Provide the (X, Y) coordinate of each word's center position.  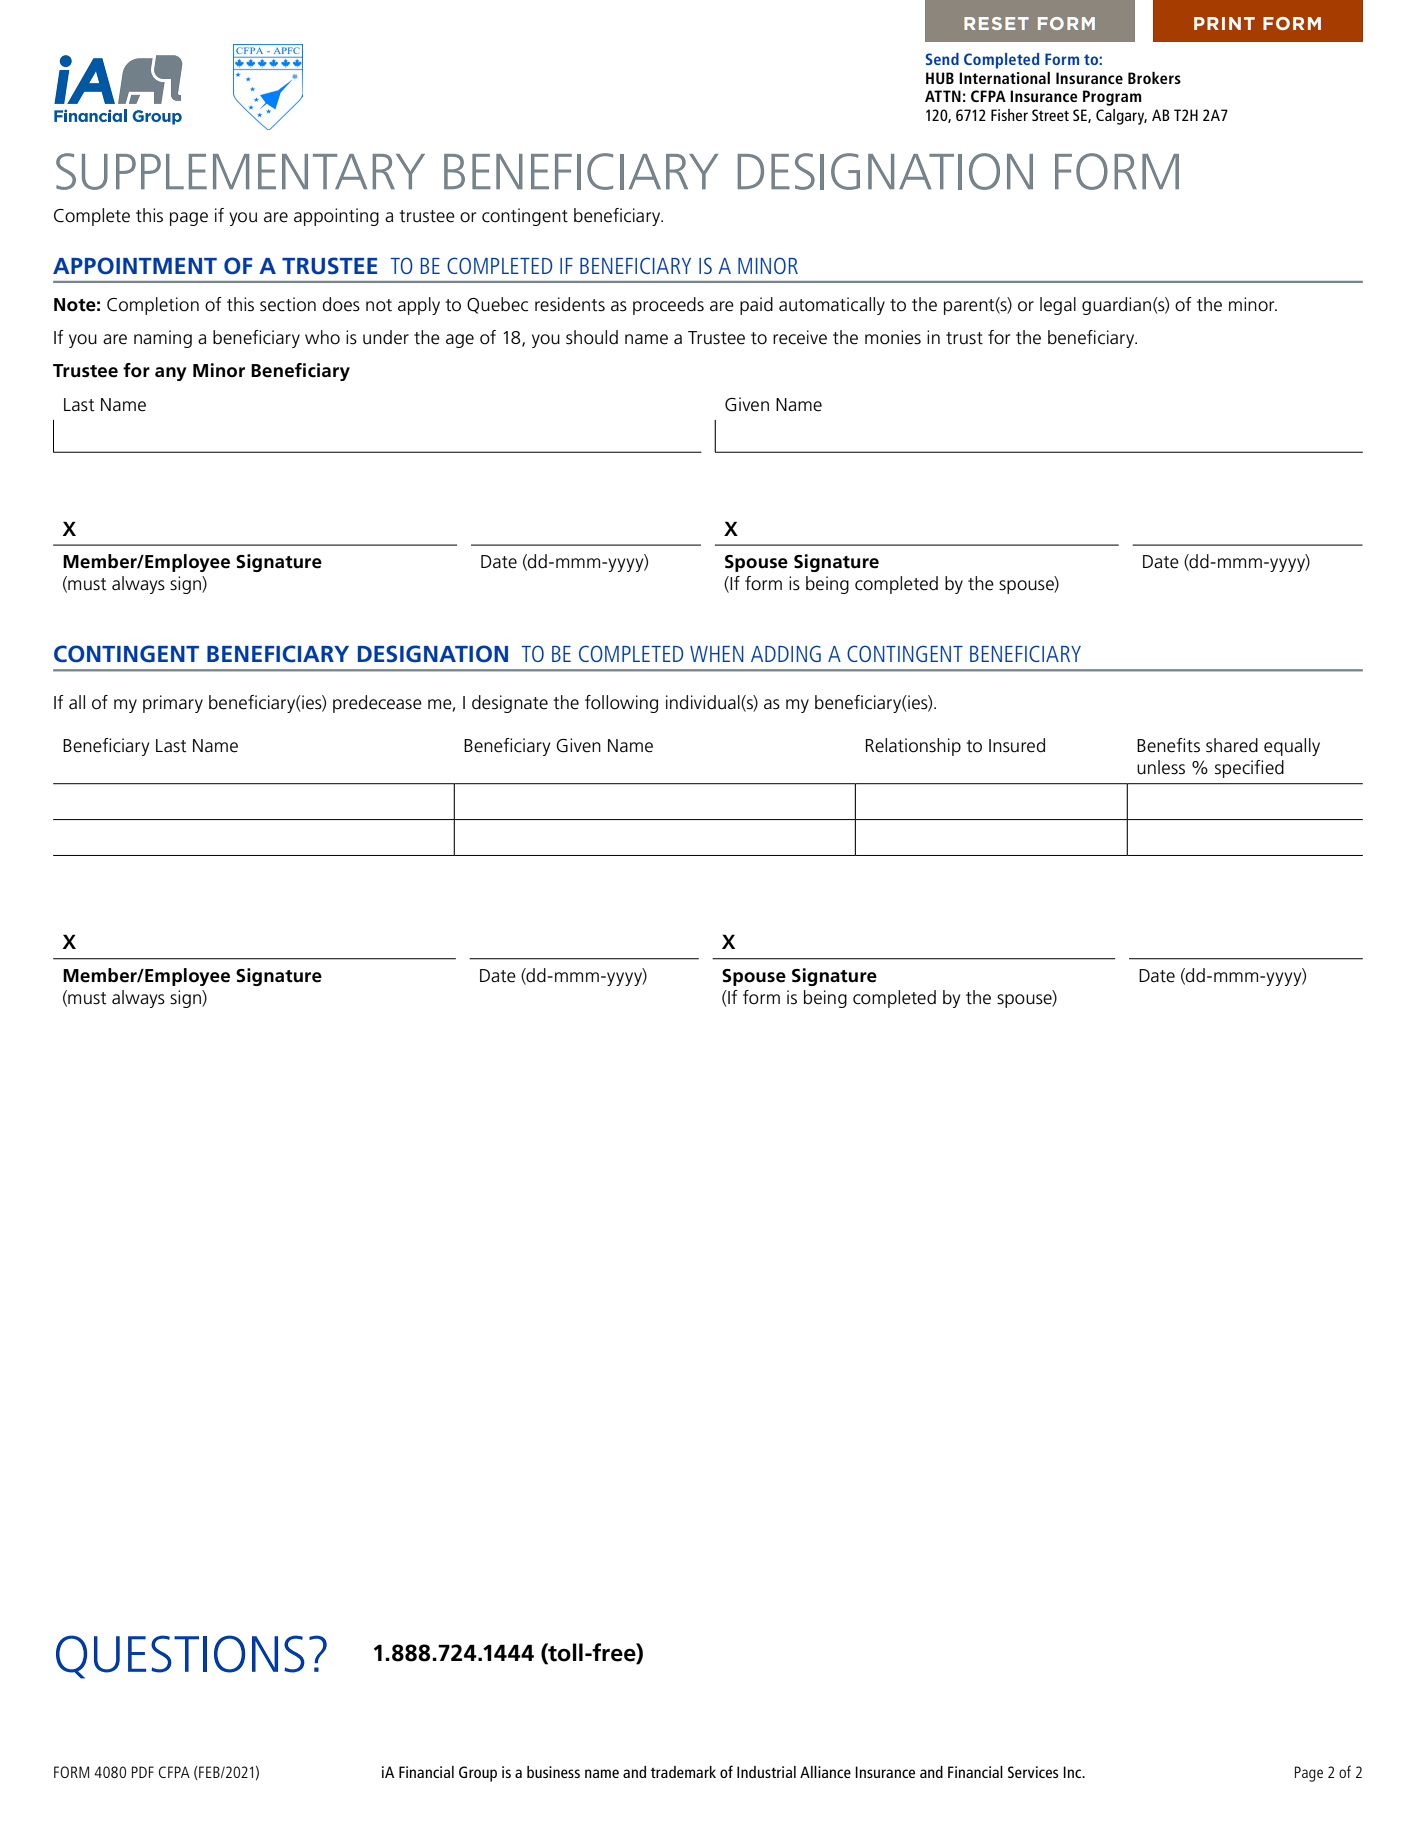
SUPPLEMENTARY (240, 171)
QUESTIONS (180, 1657)
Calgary (1121, 117)
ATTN (943, 96)
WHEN (717, 654)
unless (1161, 767)
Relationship (913, 747)
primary (173, 704)
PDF (143, 1772)
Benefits (1168, 745)
